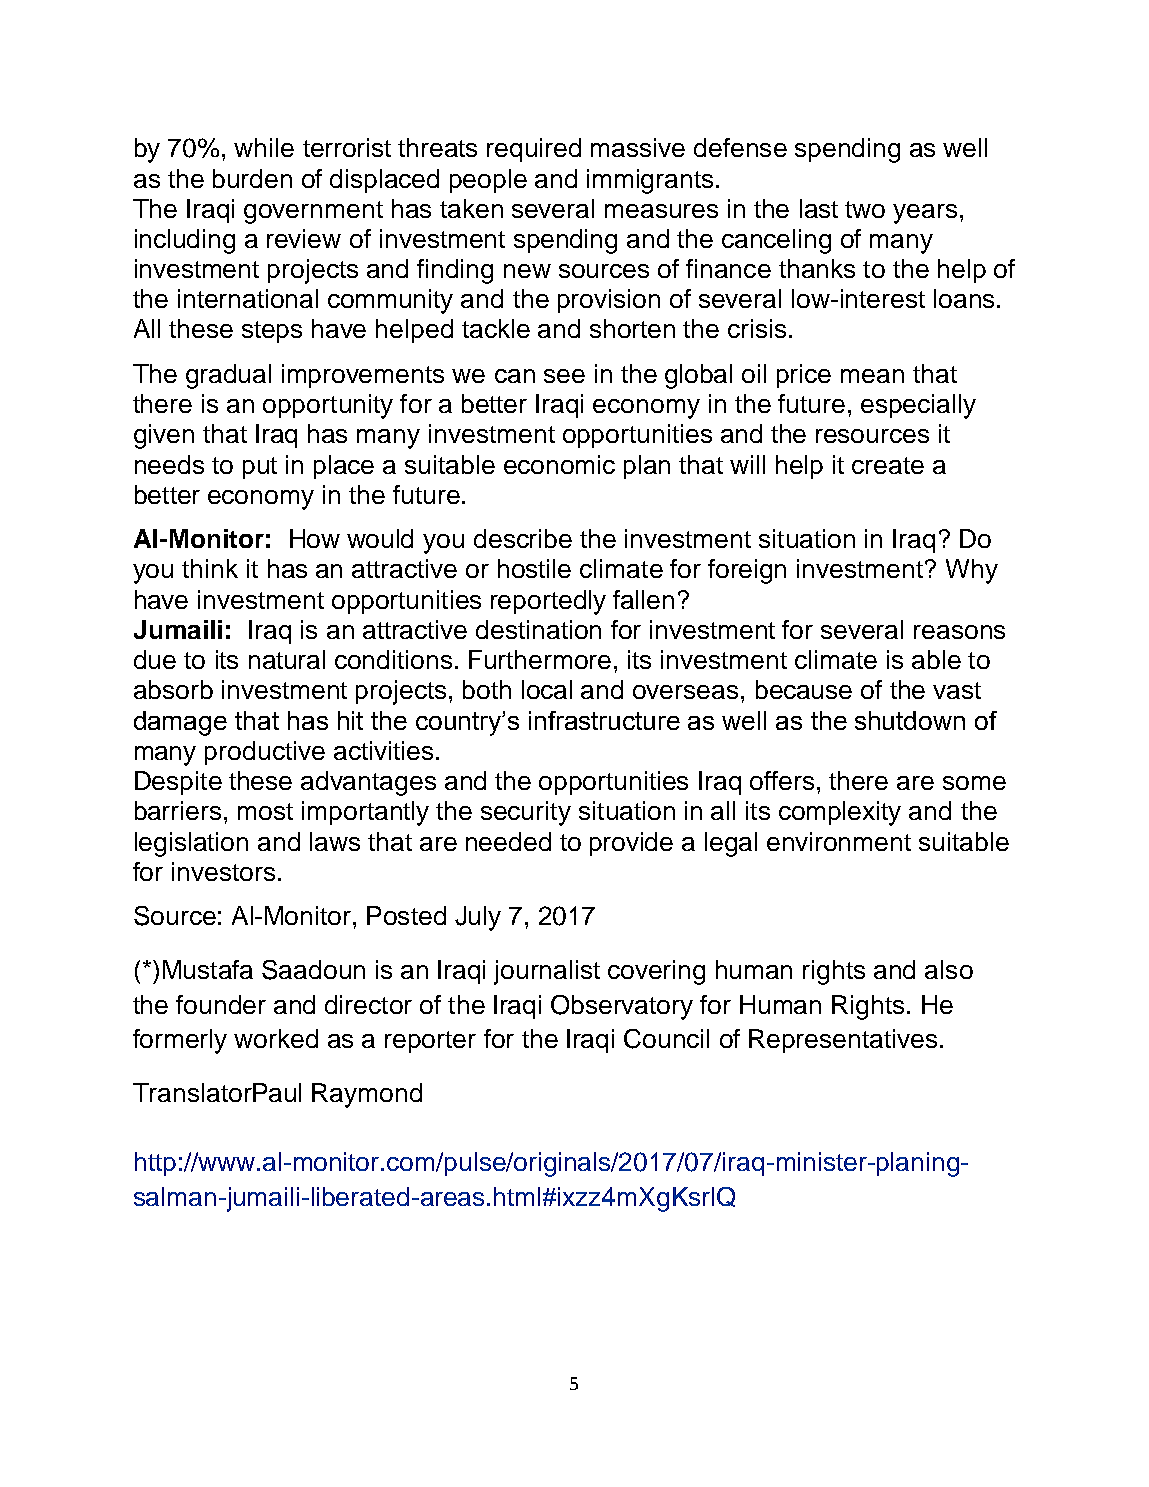 The height and width of the image is (1487, 1149). What do you see at coordinates (260, 468) in the image?
I see `put` at bounding box center [260, 468].
